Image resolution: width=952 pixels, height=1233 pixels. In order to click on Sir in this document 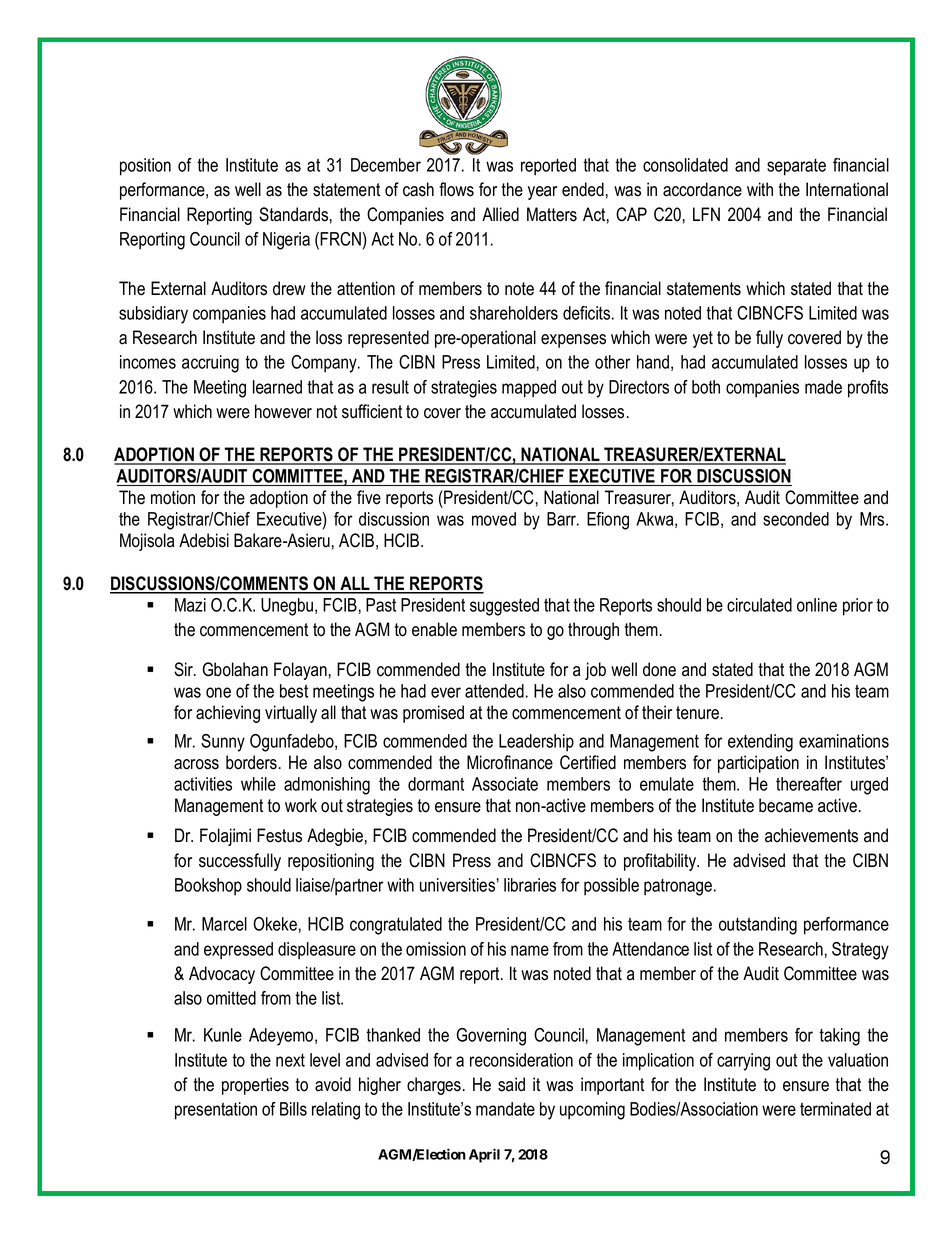, I will do `click(185, 669)`.
